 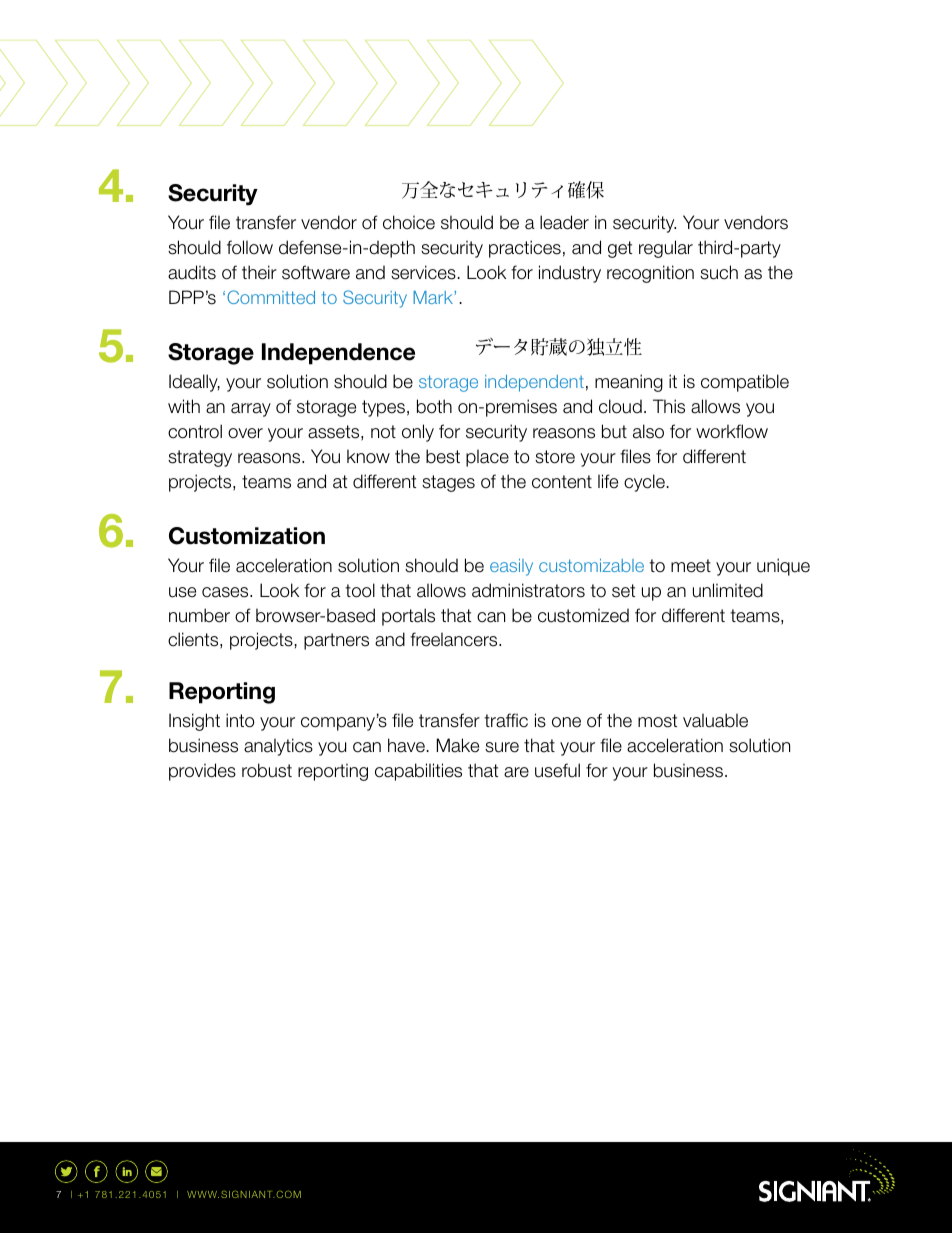 I want to click on Customization, so click(x=247, y=536).
